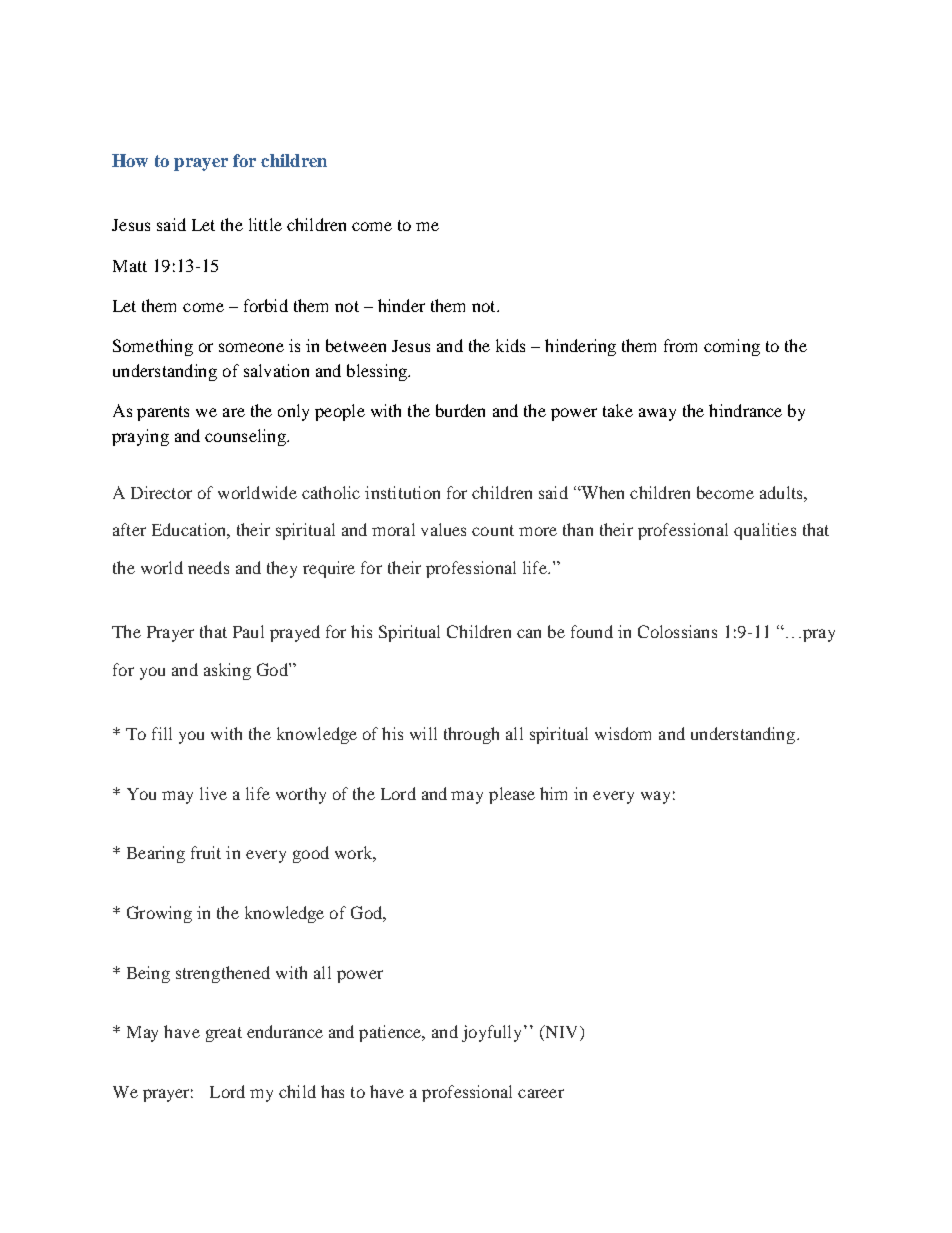  What do you see at coordinates (163, 413) in the image?
I see `parents` at bounding box center [163, 413].
